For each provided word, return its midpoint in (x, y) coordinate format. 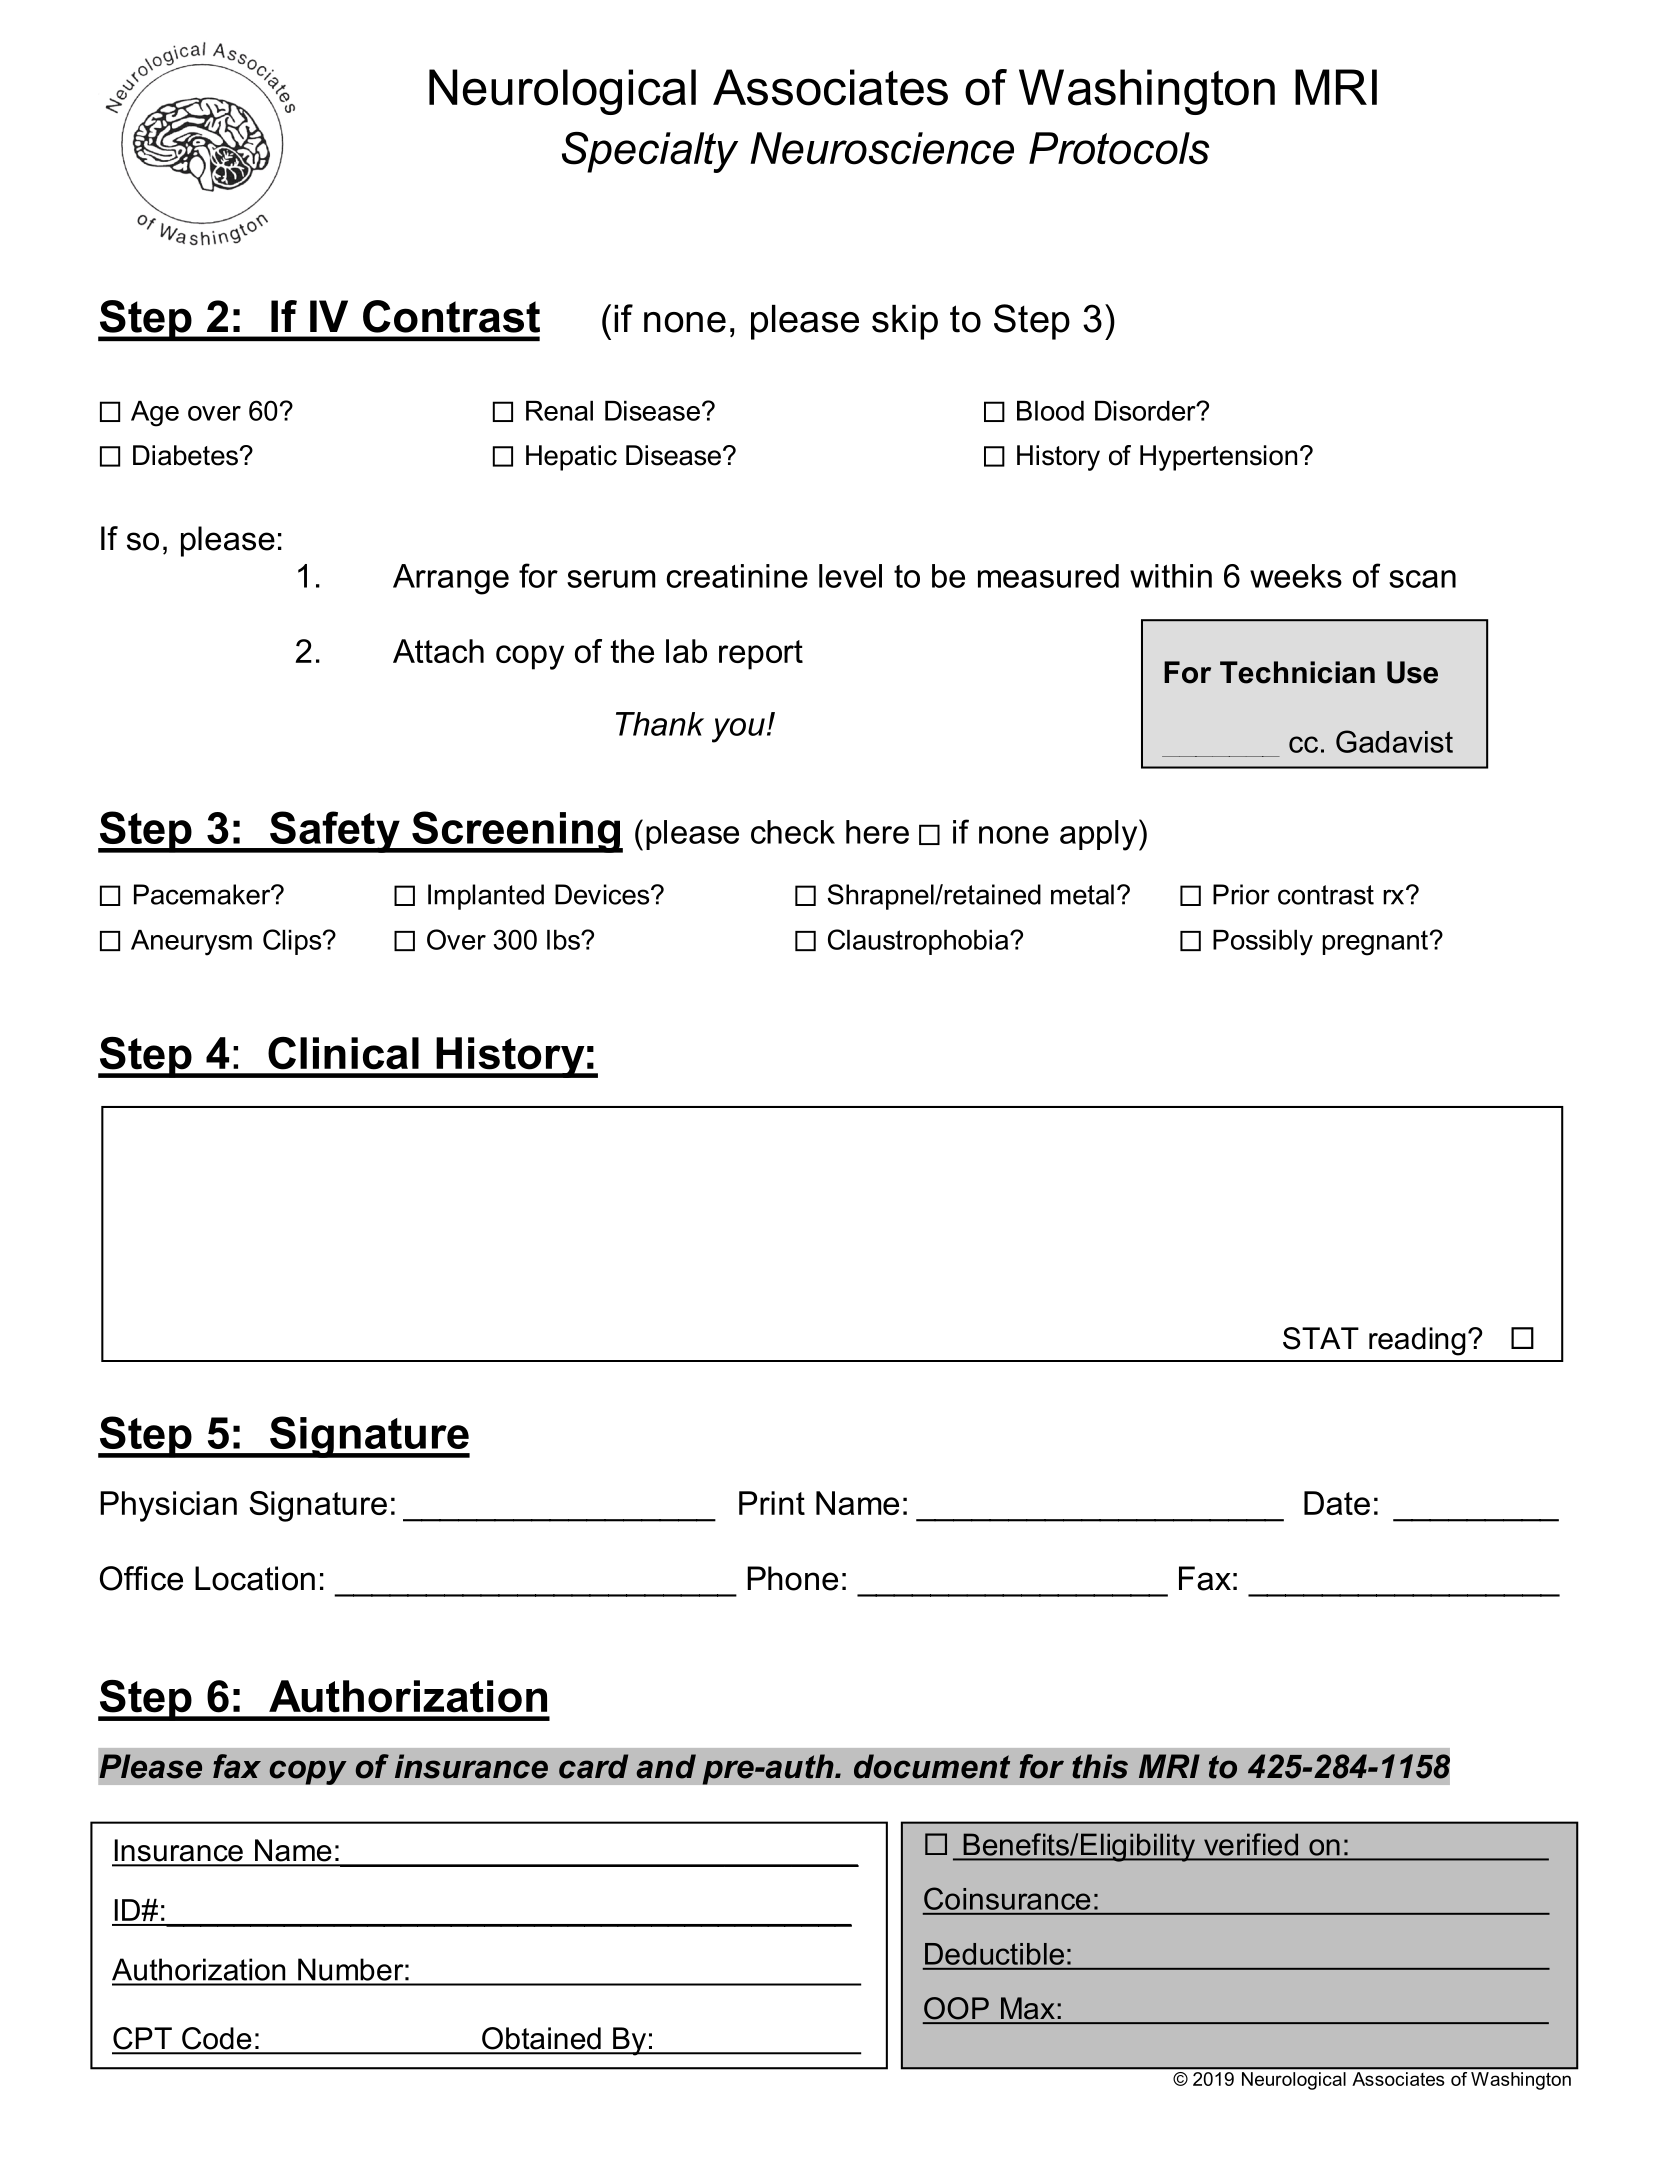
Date (1337, 1503)
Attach (438, 651)
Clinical (343, 1053)
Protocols (1119, 148)
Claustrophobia (919, 942)
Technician (1297, 672)
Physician (168, 1506)
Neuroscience (882, 148)
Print (772, 1503)
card (593, 1766)
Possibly (1263, 943)
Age (155, 414)
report (761, 655)
